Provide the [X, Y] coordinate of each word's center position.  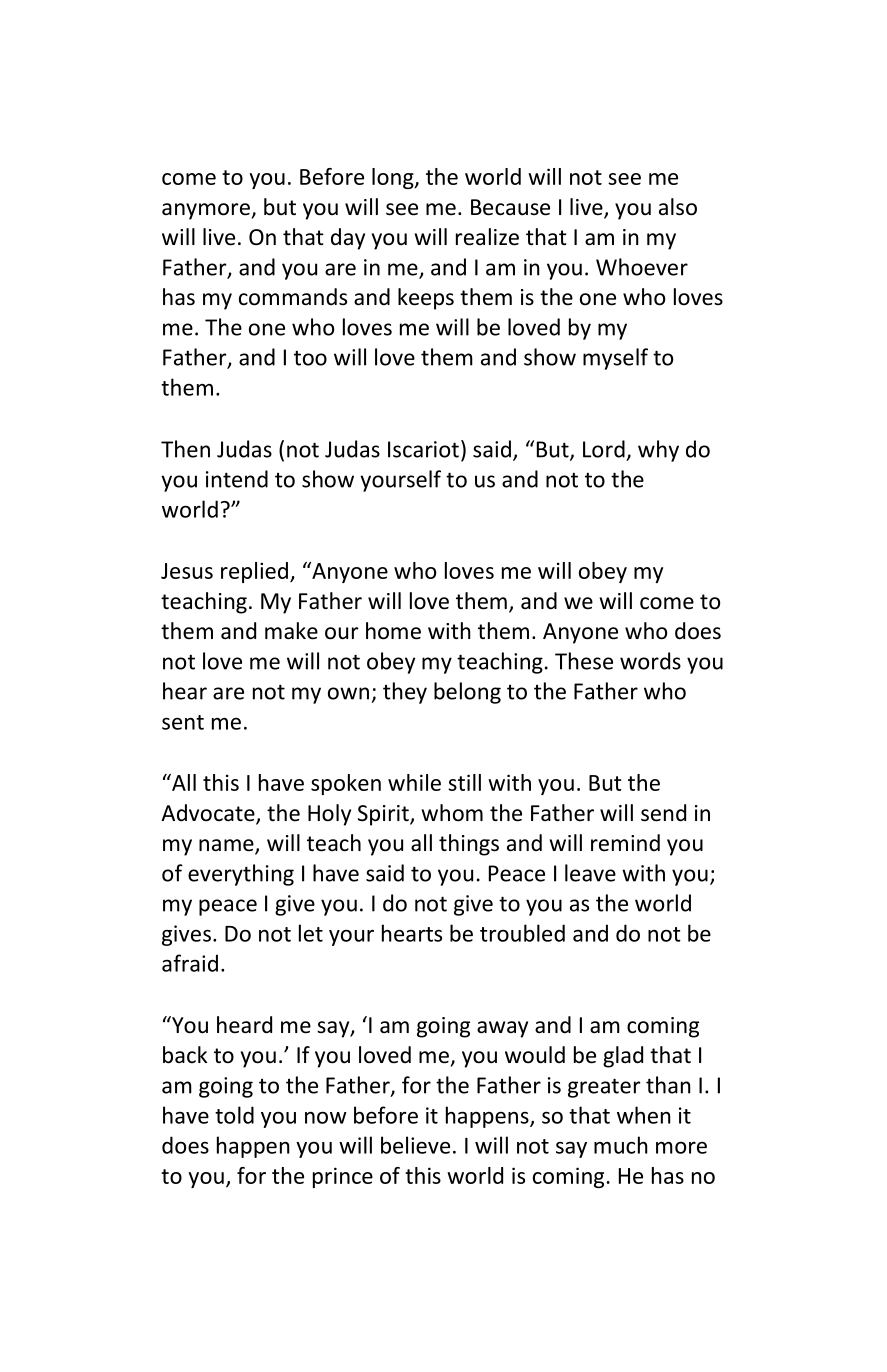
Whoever [642, 267]
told [234, 1115]
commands [293, 297]
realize [487, 237]
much [621, 1145]
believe [415, 1145]
